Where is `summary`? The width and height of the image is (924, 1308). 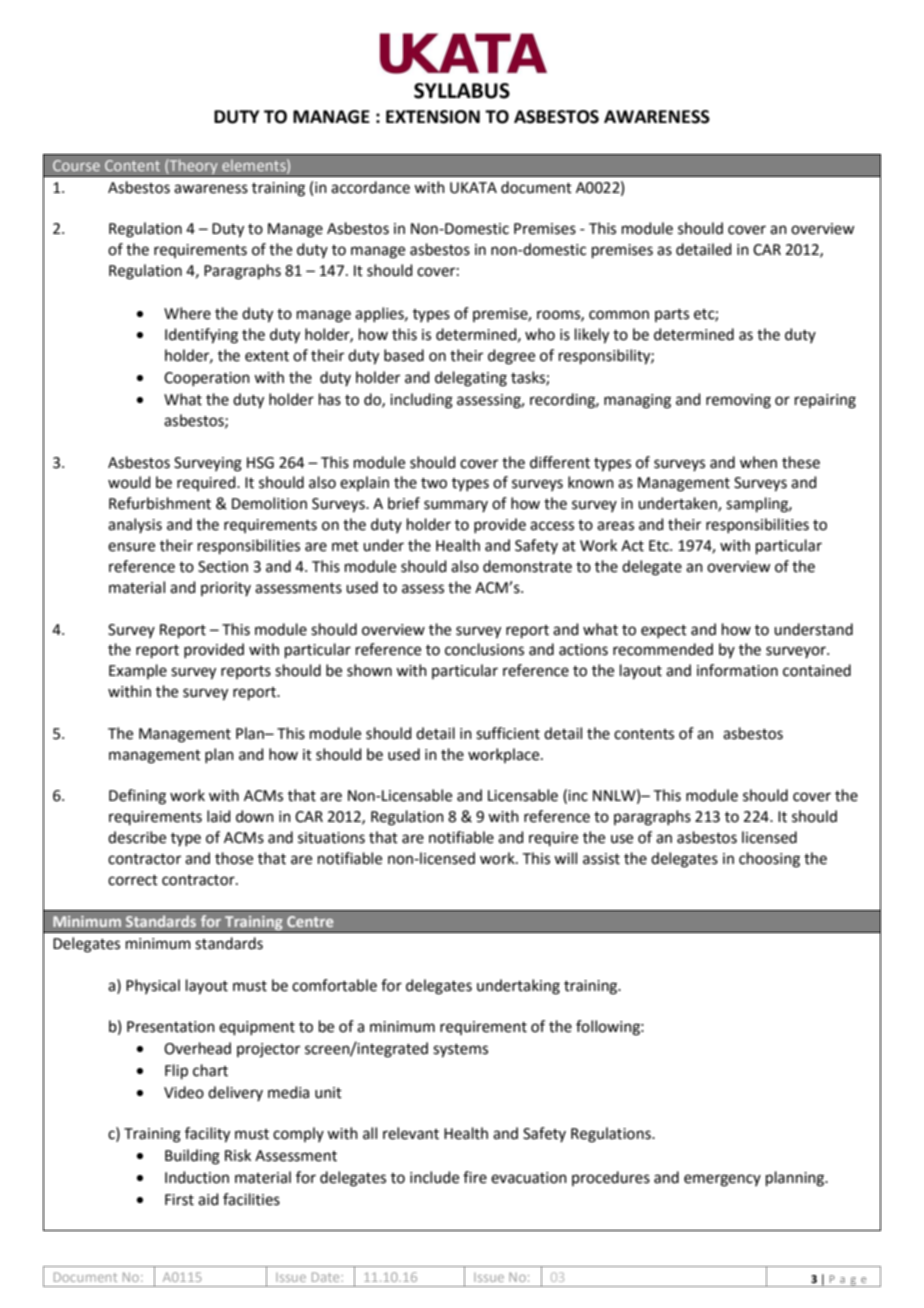
summary is located at coordinates (456, 506).
